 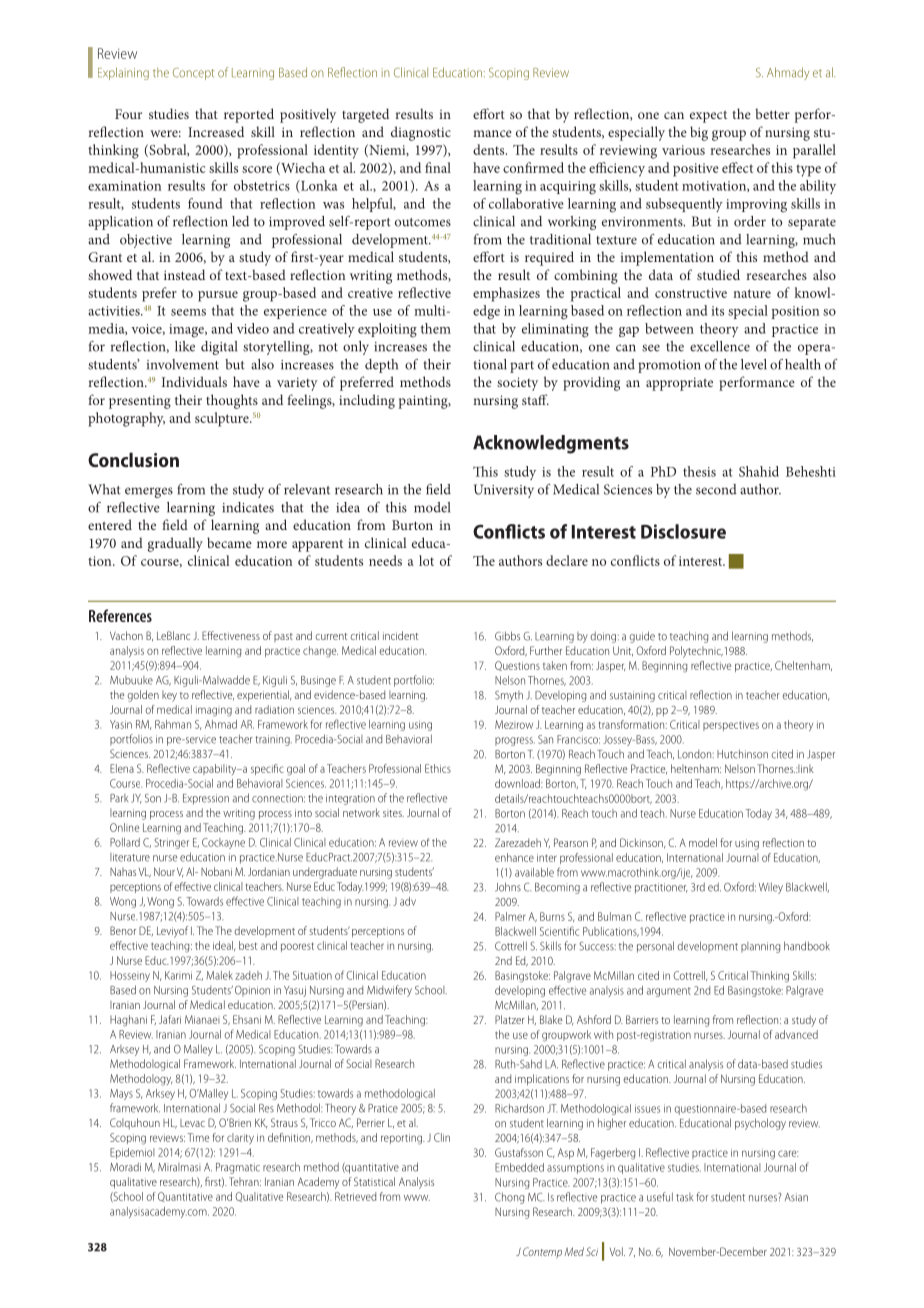 What do you see at coordinates (438, 768) in the screenshot?
I see `Ethics` at bounding box center [438, 768].
